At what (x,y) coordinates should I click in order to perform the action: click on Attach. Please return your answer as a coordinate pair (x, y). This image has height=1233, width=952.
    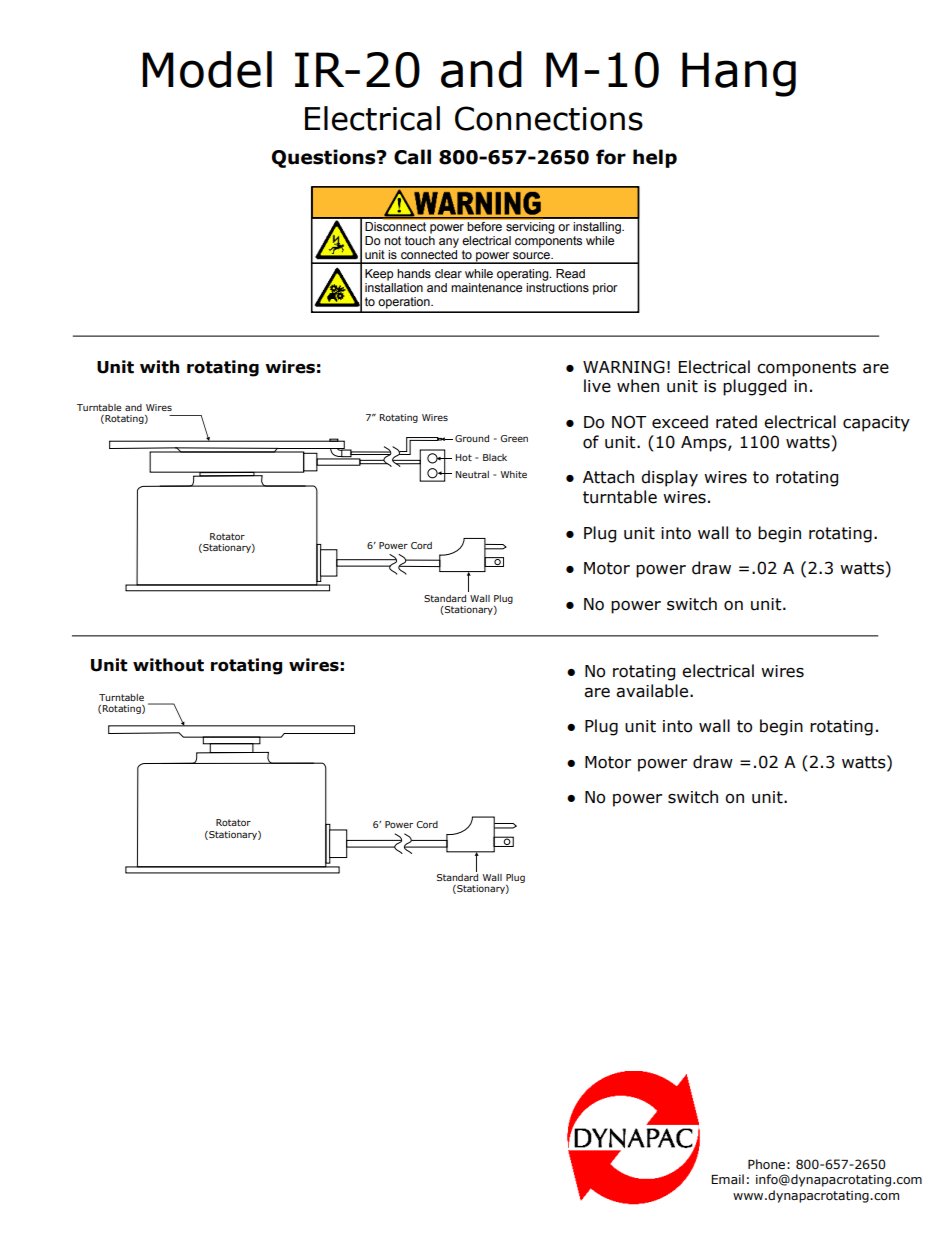
    Looking at the image, I should click on (608, 477).
